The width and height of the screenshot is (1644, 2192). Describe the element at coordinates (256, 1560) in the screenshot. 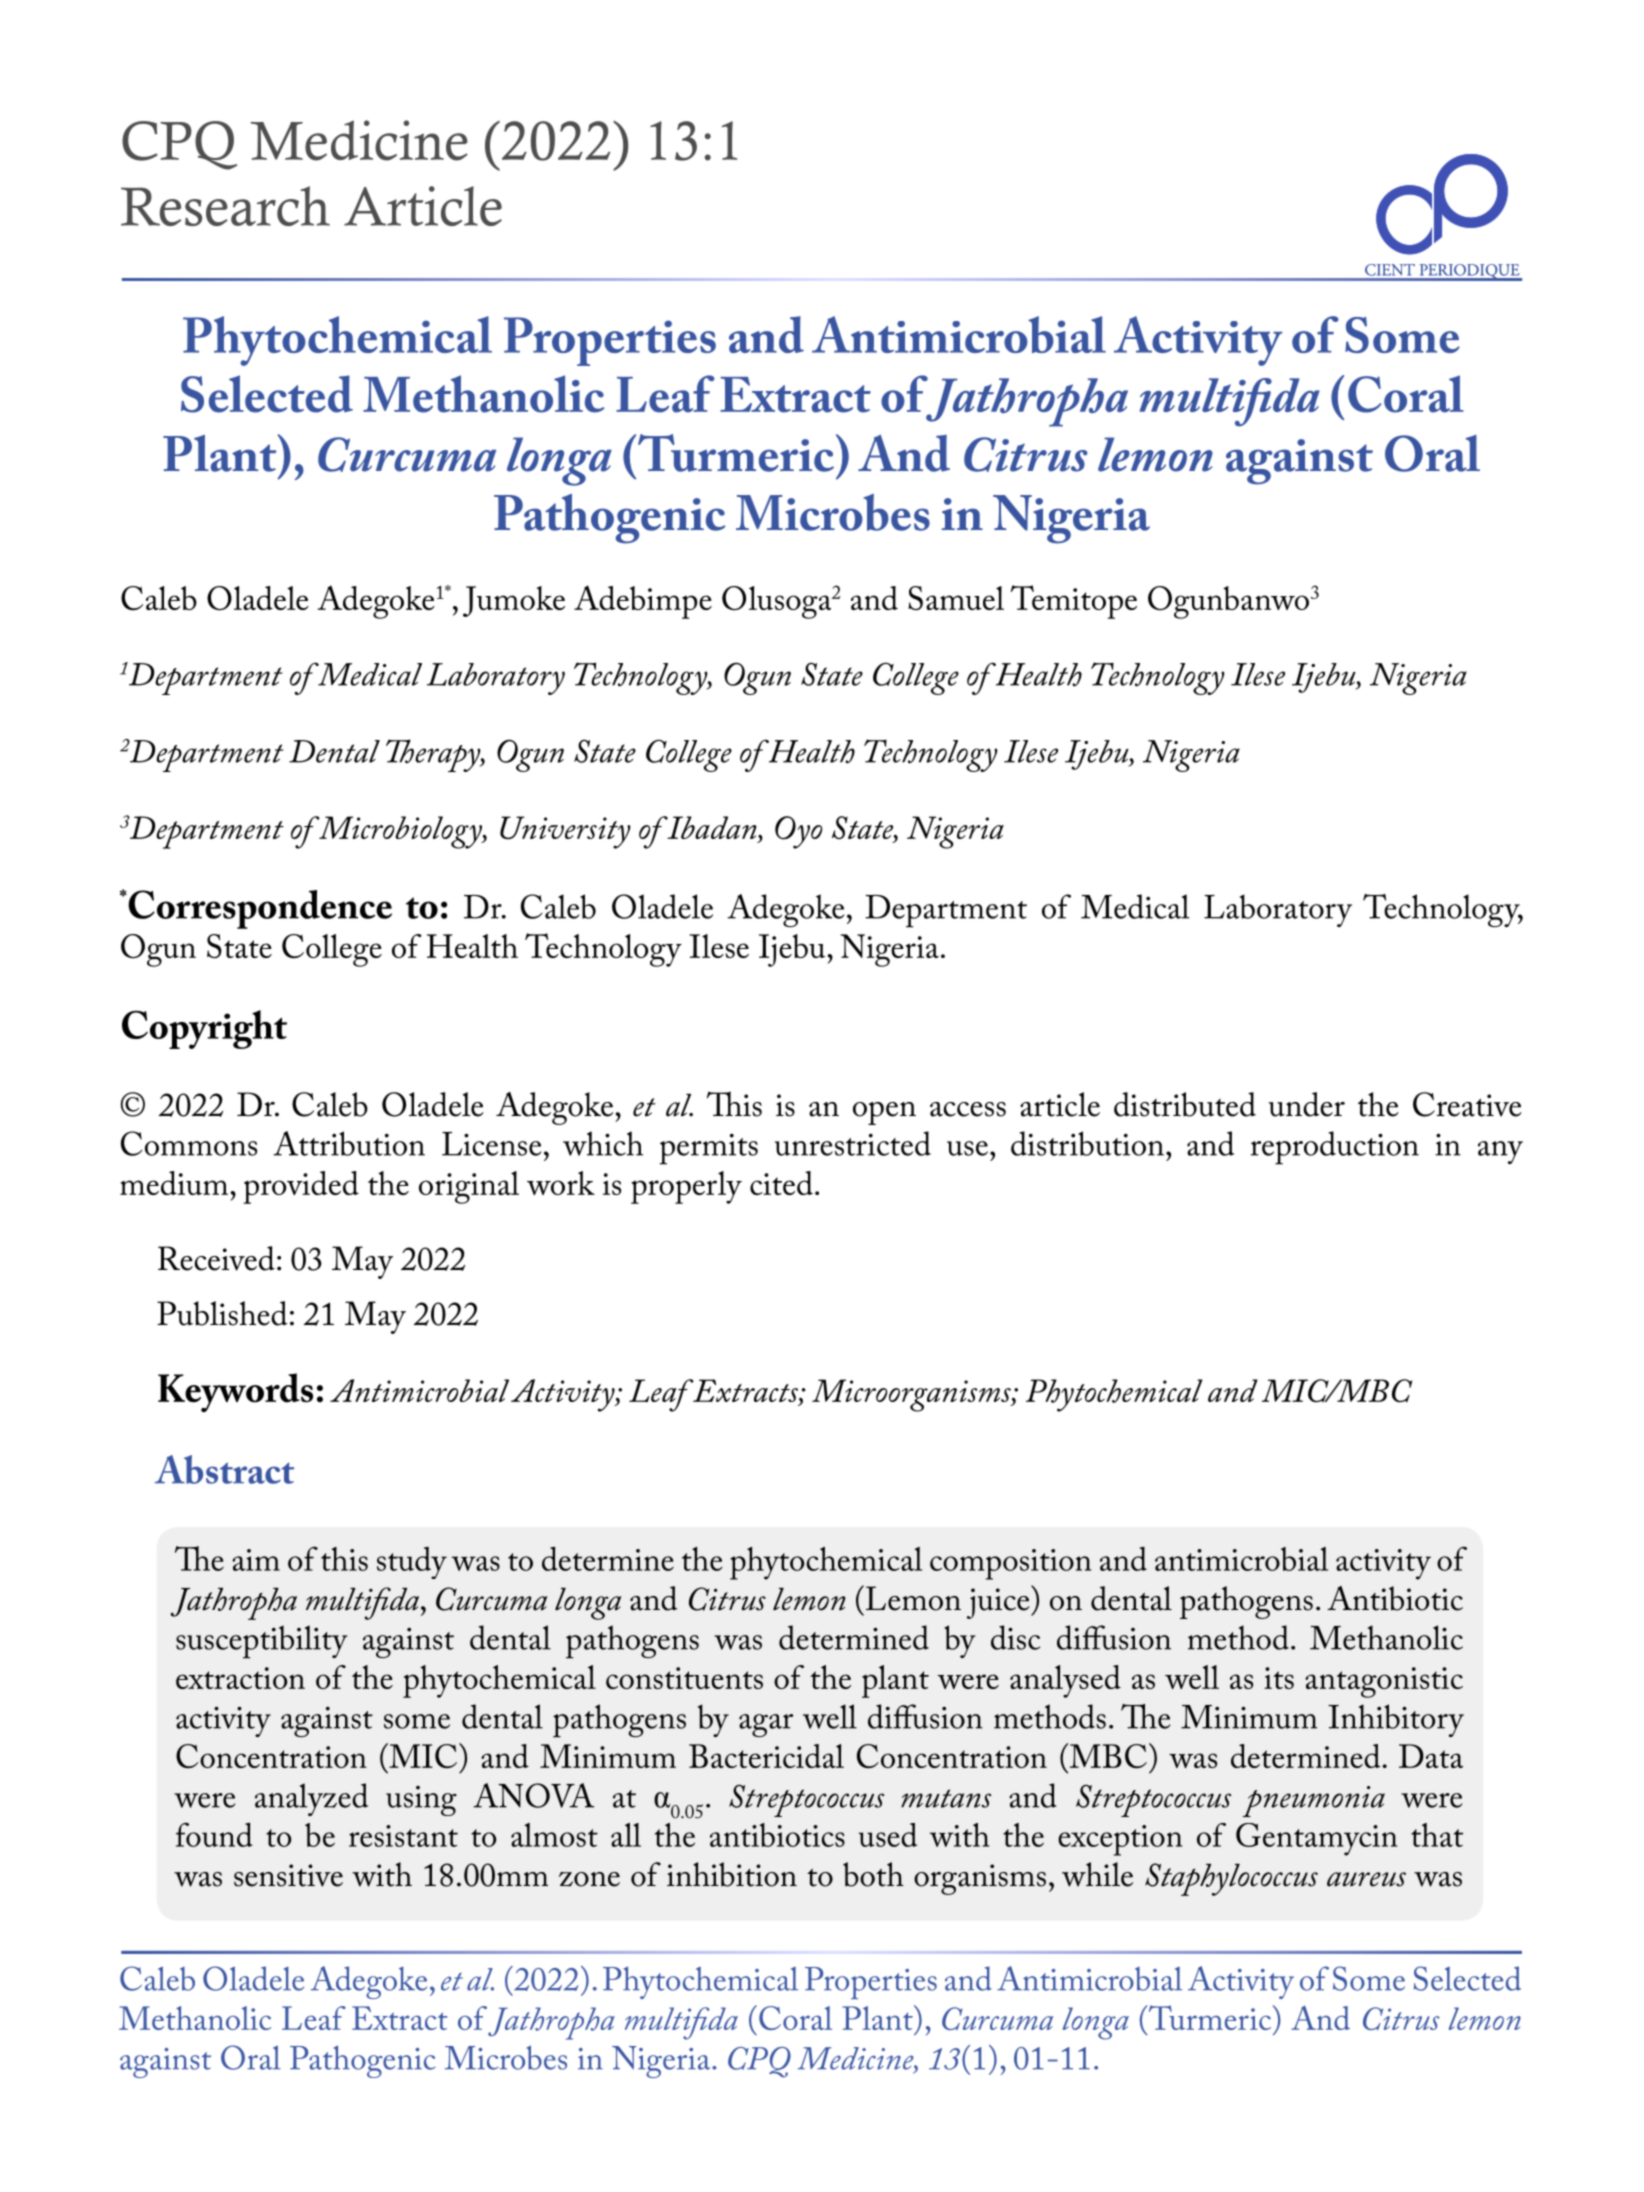

I see `aim` at that location.
